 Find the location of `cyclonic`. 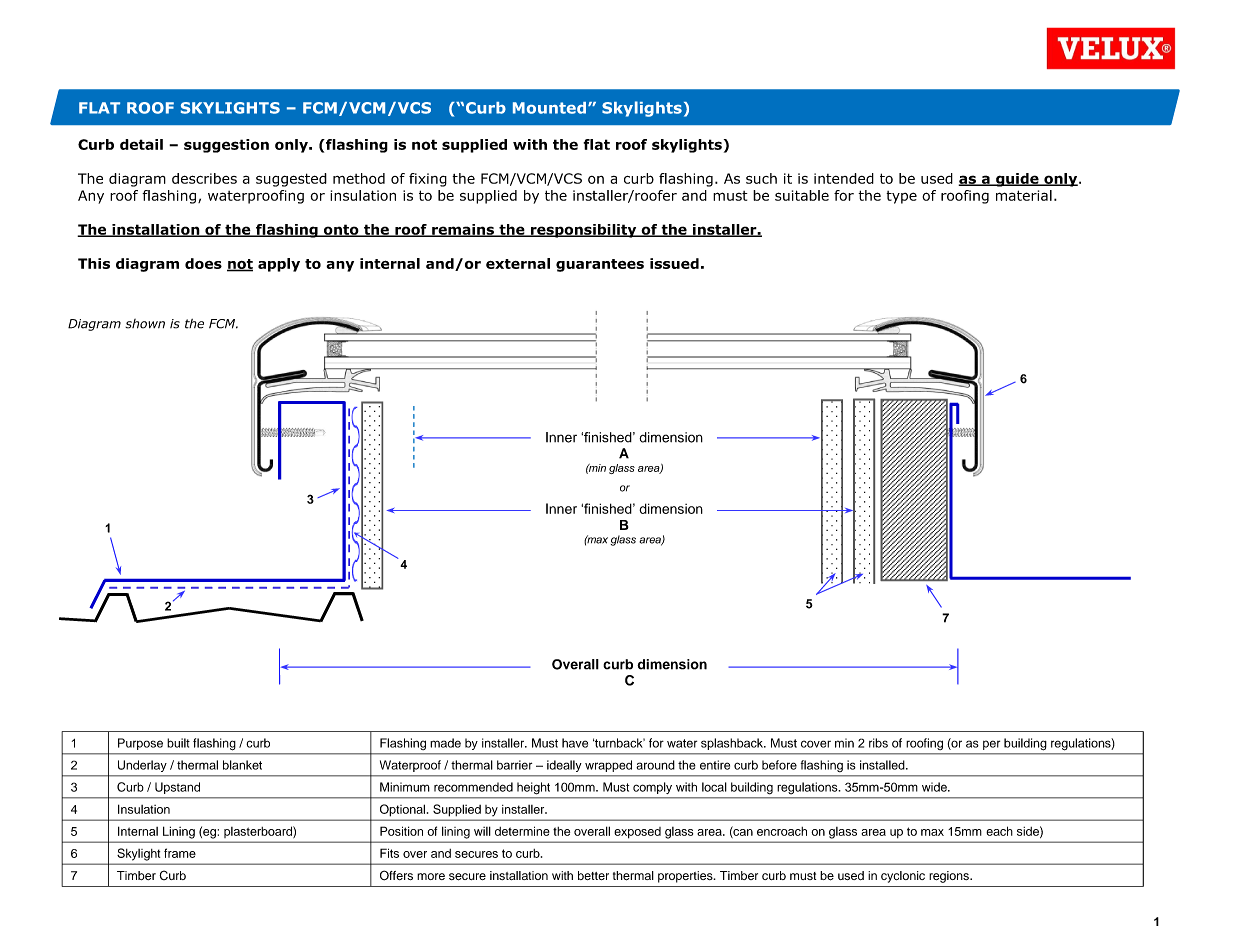

cyclonic is located at coordinates (903, 877).
